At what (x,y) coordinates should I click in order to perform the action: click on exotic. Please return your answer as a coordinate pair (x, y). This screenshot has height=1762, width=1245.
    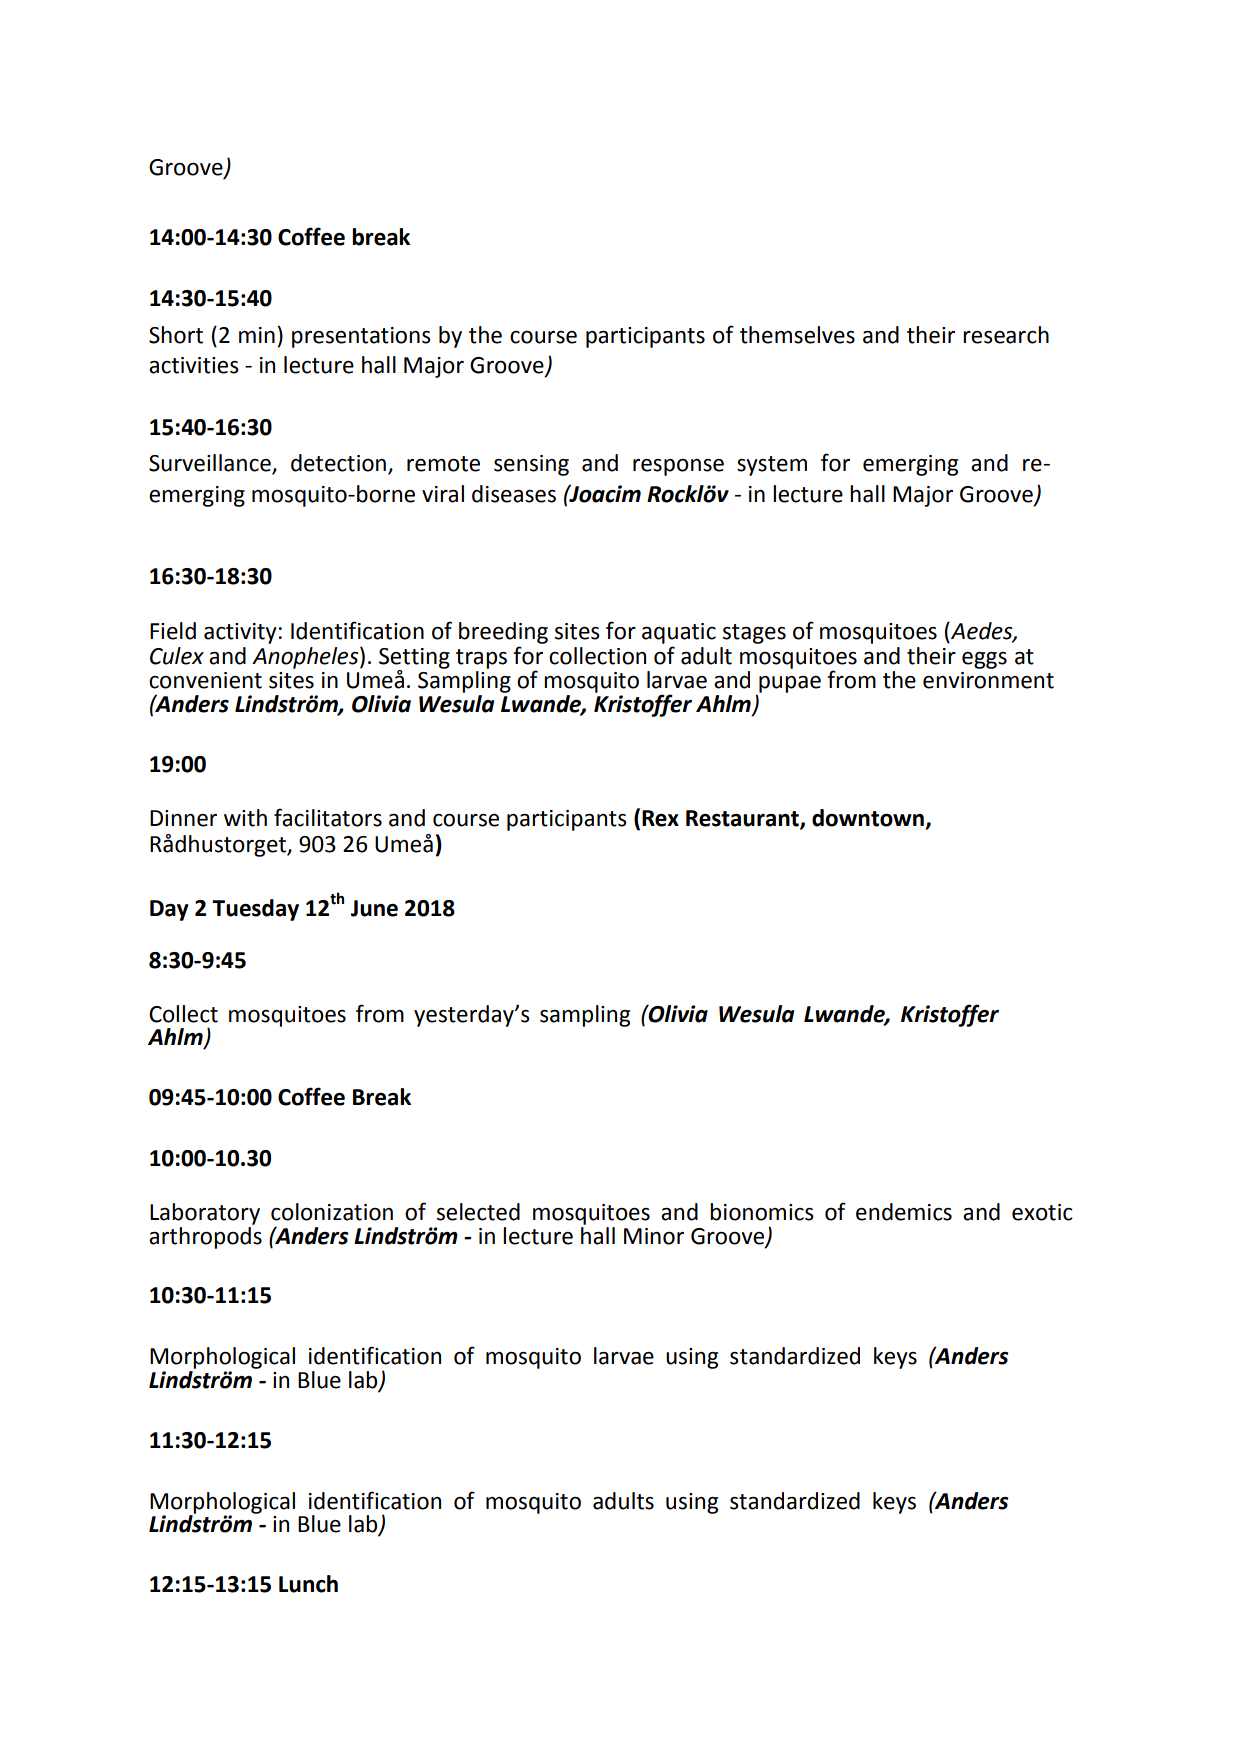
    Looking at the image, I should click on (1042, 1212).
